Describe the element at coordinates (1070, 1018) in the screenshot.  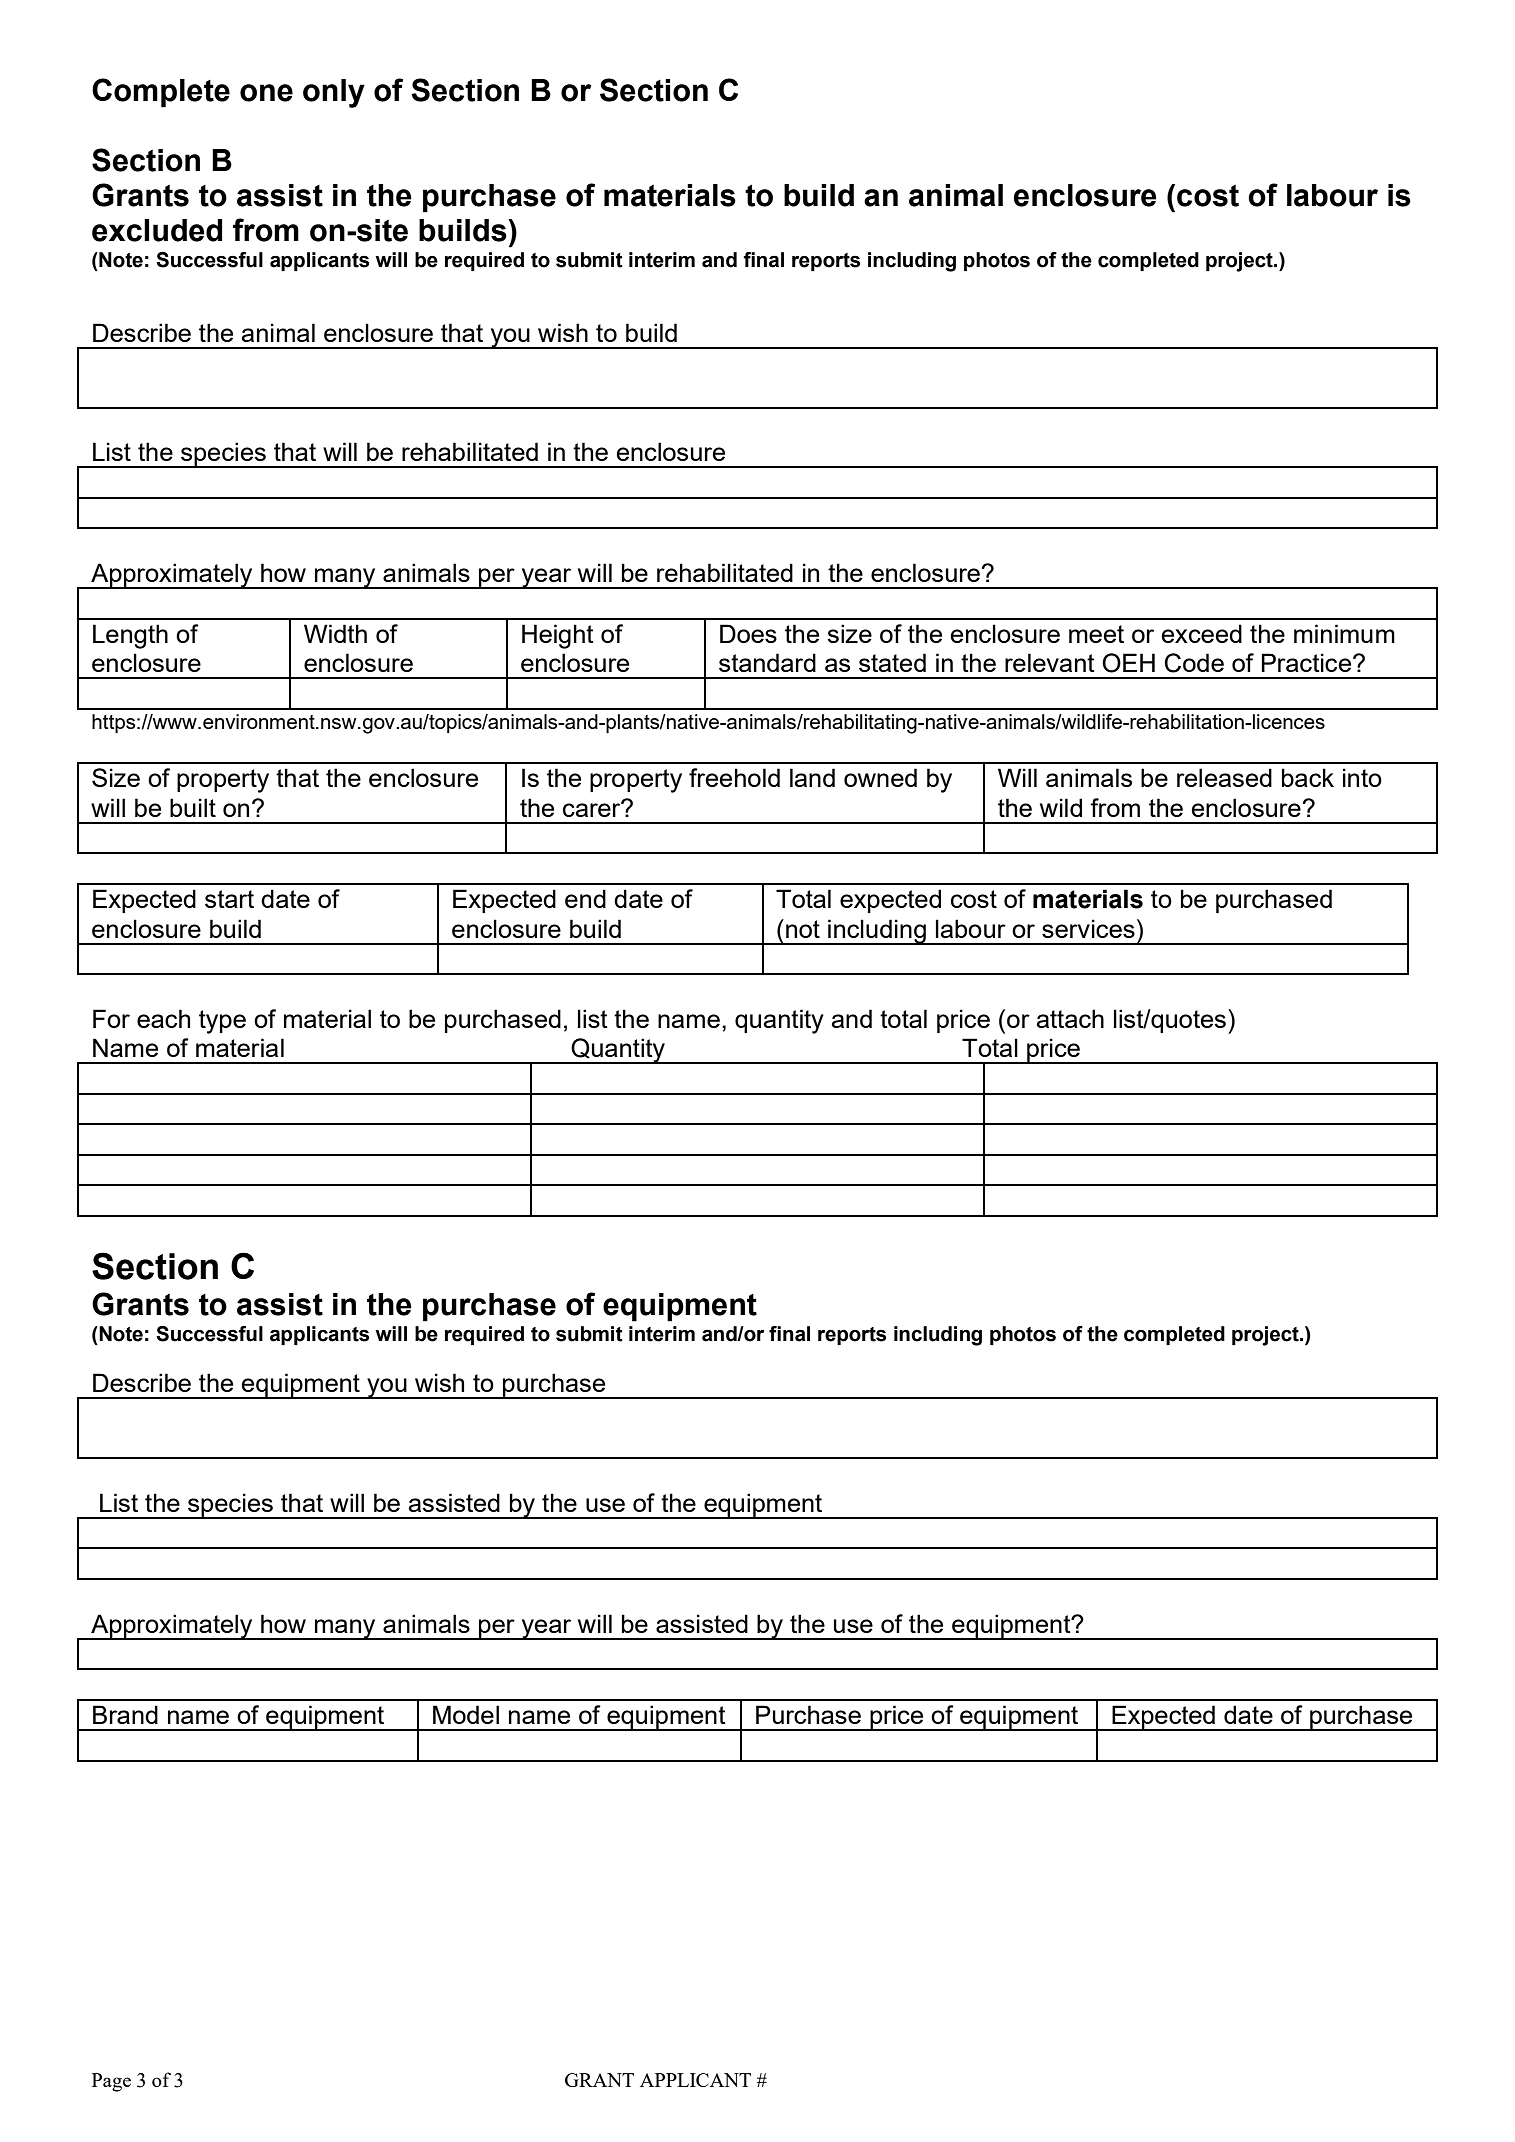
I see `attach` at that location.
